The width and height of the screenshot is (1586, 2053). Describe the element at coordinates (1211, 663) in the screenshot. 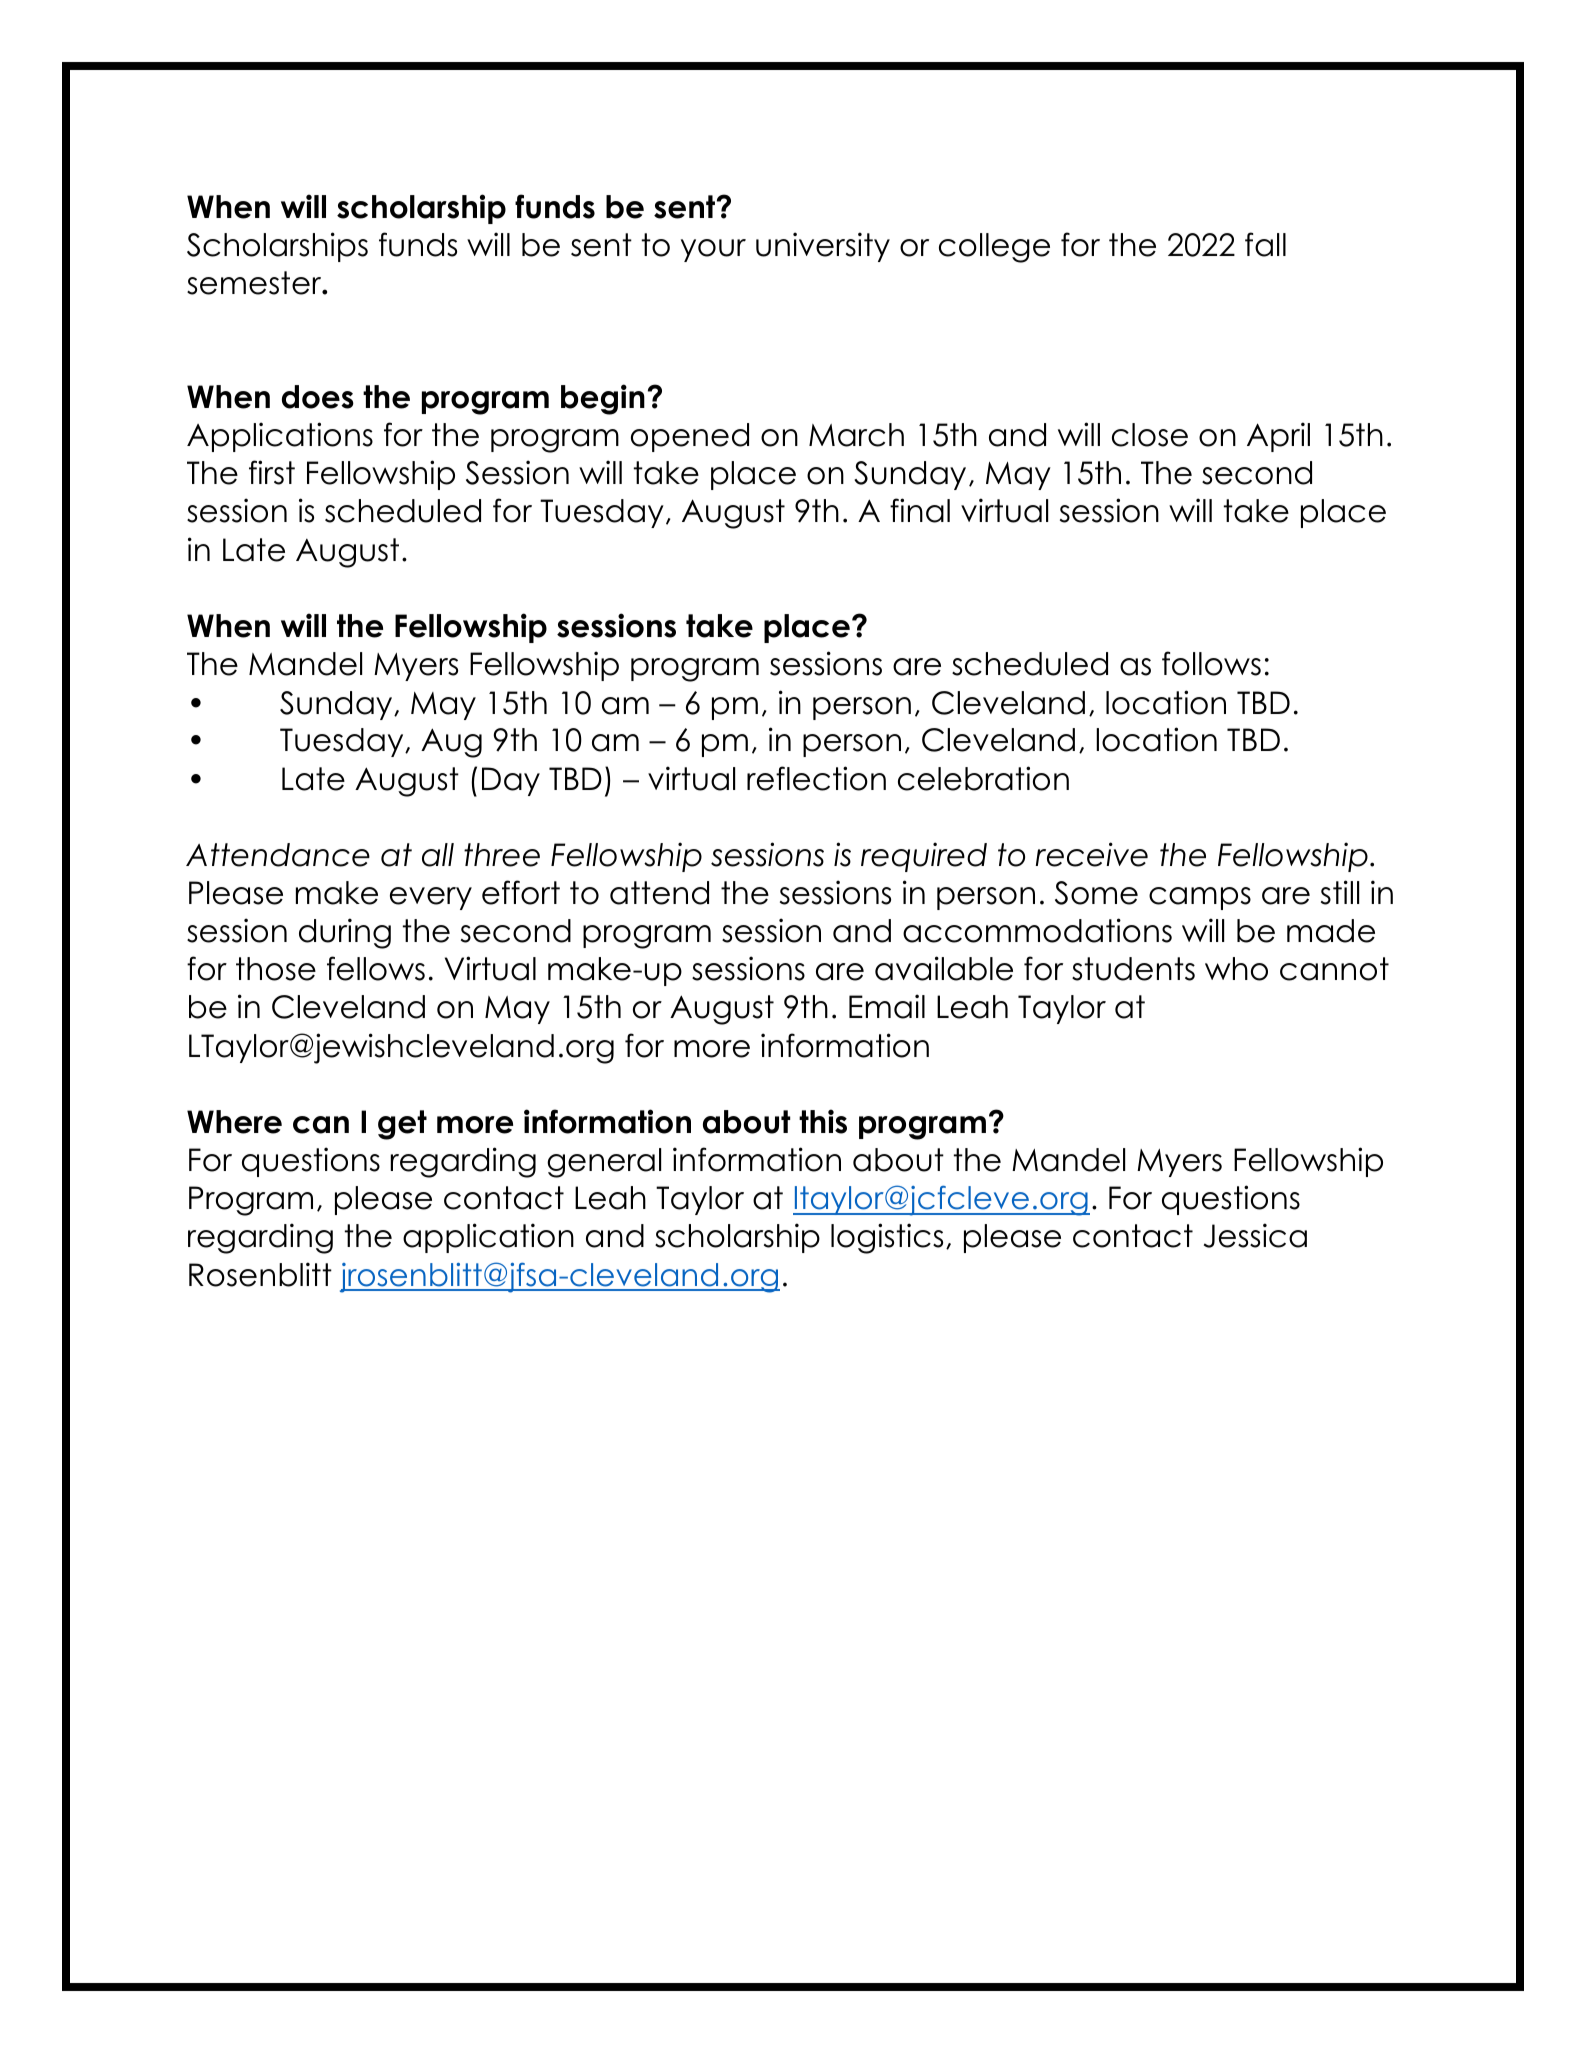

I see `follows` at that location.
